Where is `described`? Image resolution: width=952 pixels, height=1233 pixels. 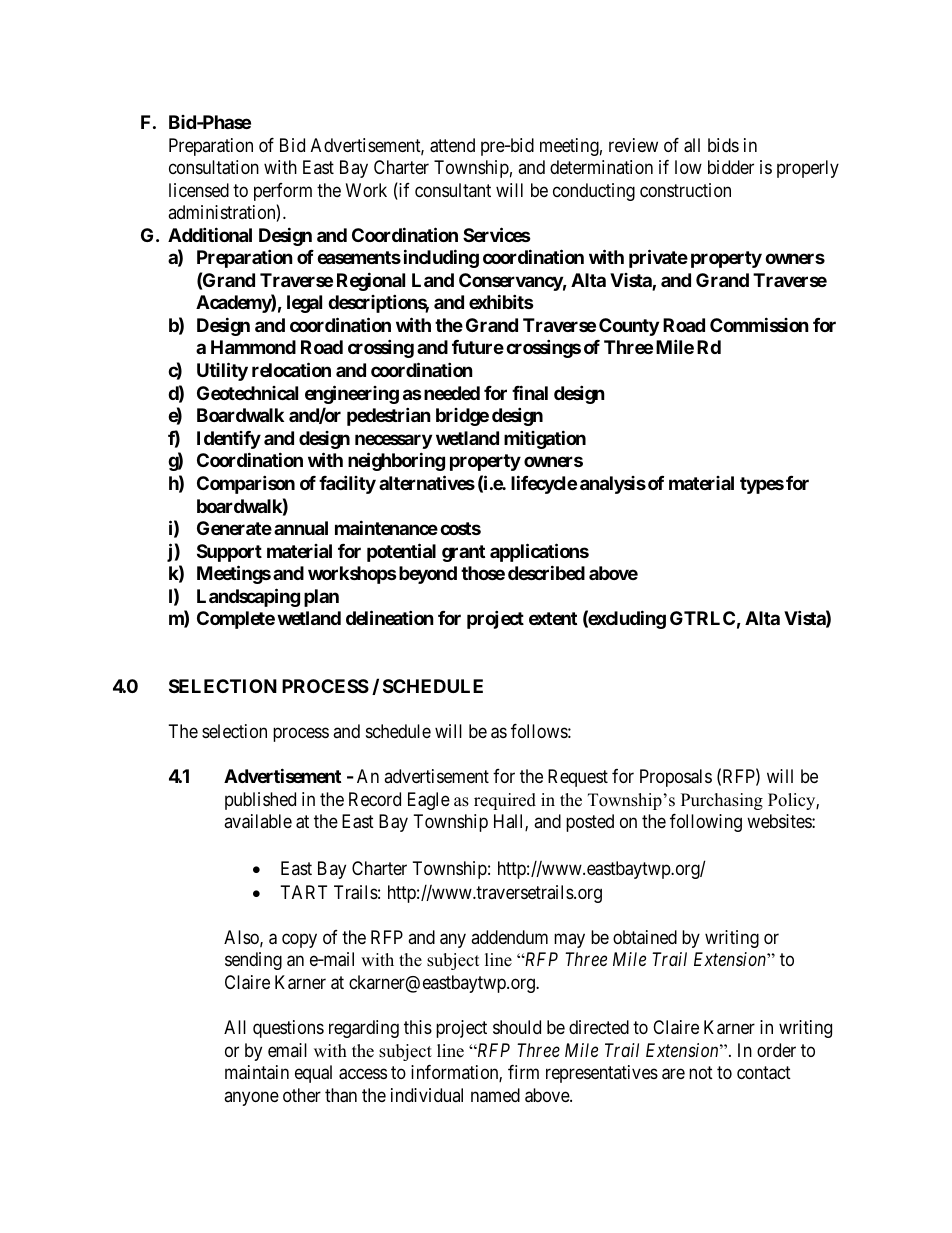 described is located at coordinates (546, 572).
